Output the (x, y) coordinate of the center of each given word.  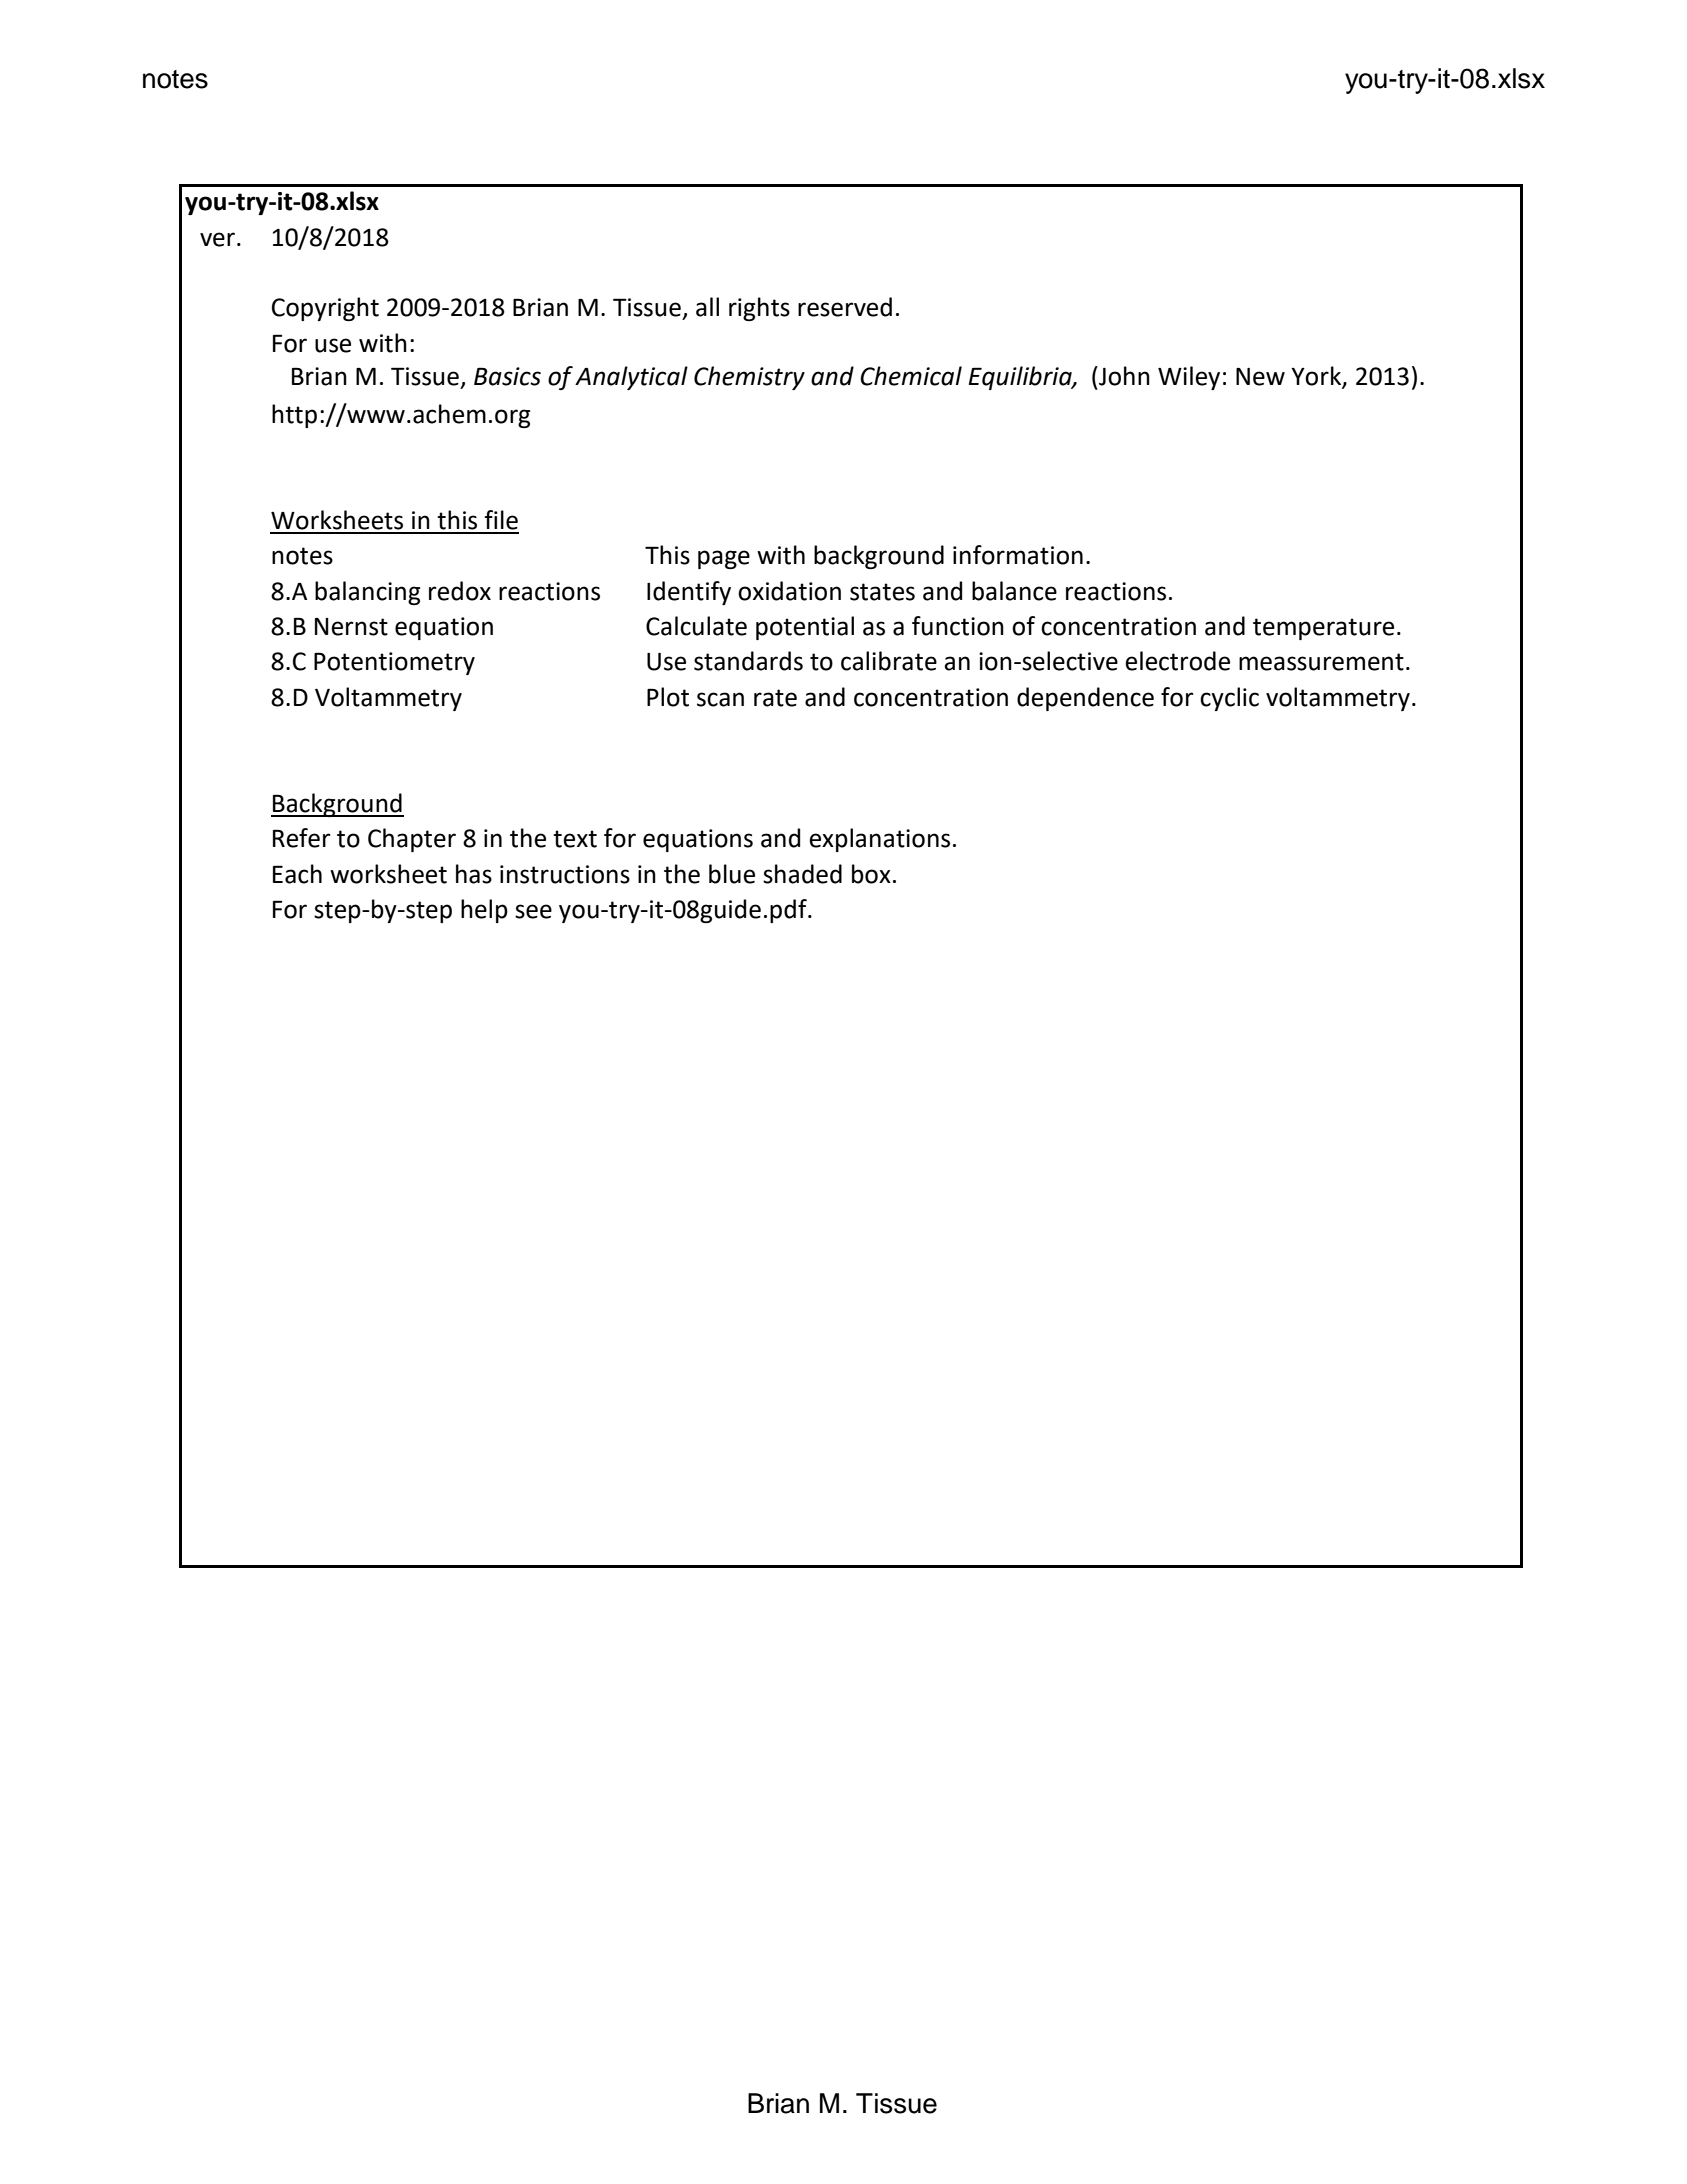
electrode (1177, 661)
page (724, 559)
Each (297, 874)
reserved (845, 307)
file (501, 520)
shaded (802, 874)
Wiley (1189, 378)
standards (748, 661)
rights (759, 309)
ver (217, 239)
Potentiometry (394, 663)
